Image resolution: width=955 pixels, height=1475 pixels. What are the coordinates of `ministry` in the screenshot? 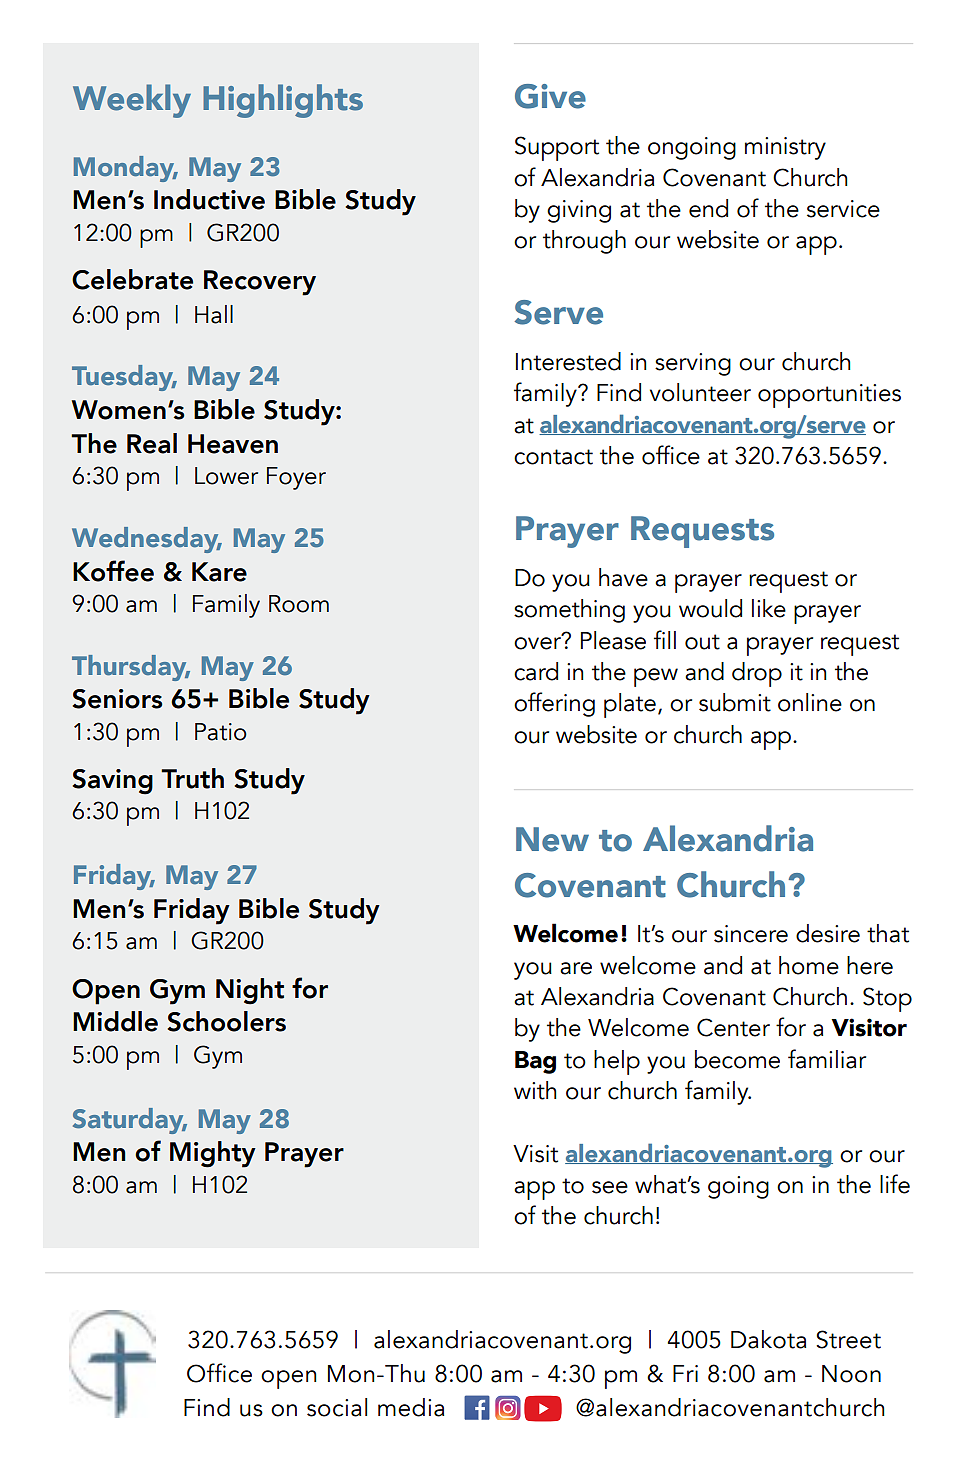 It's located at (785, 148).
